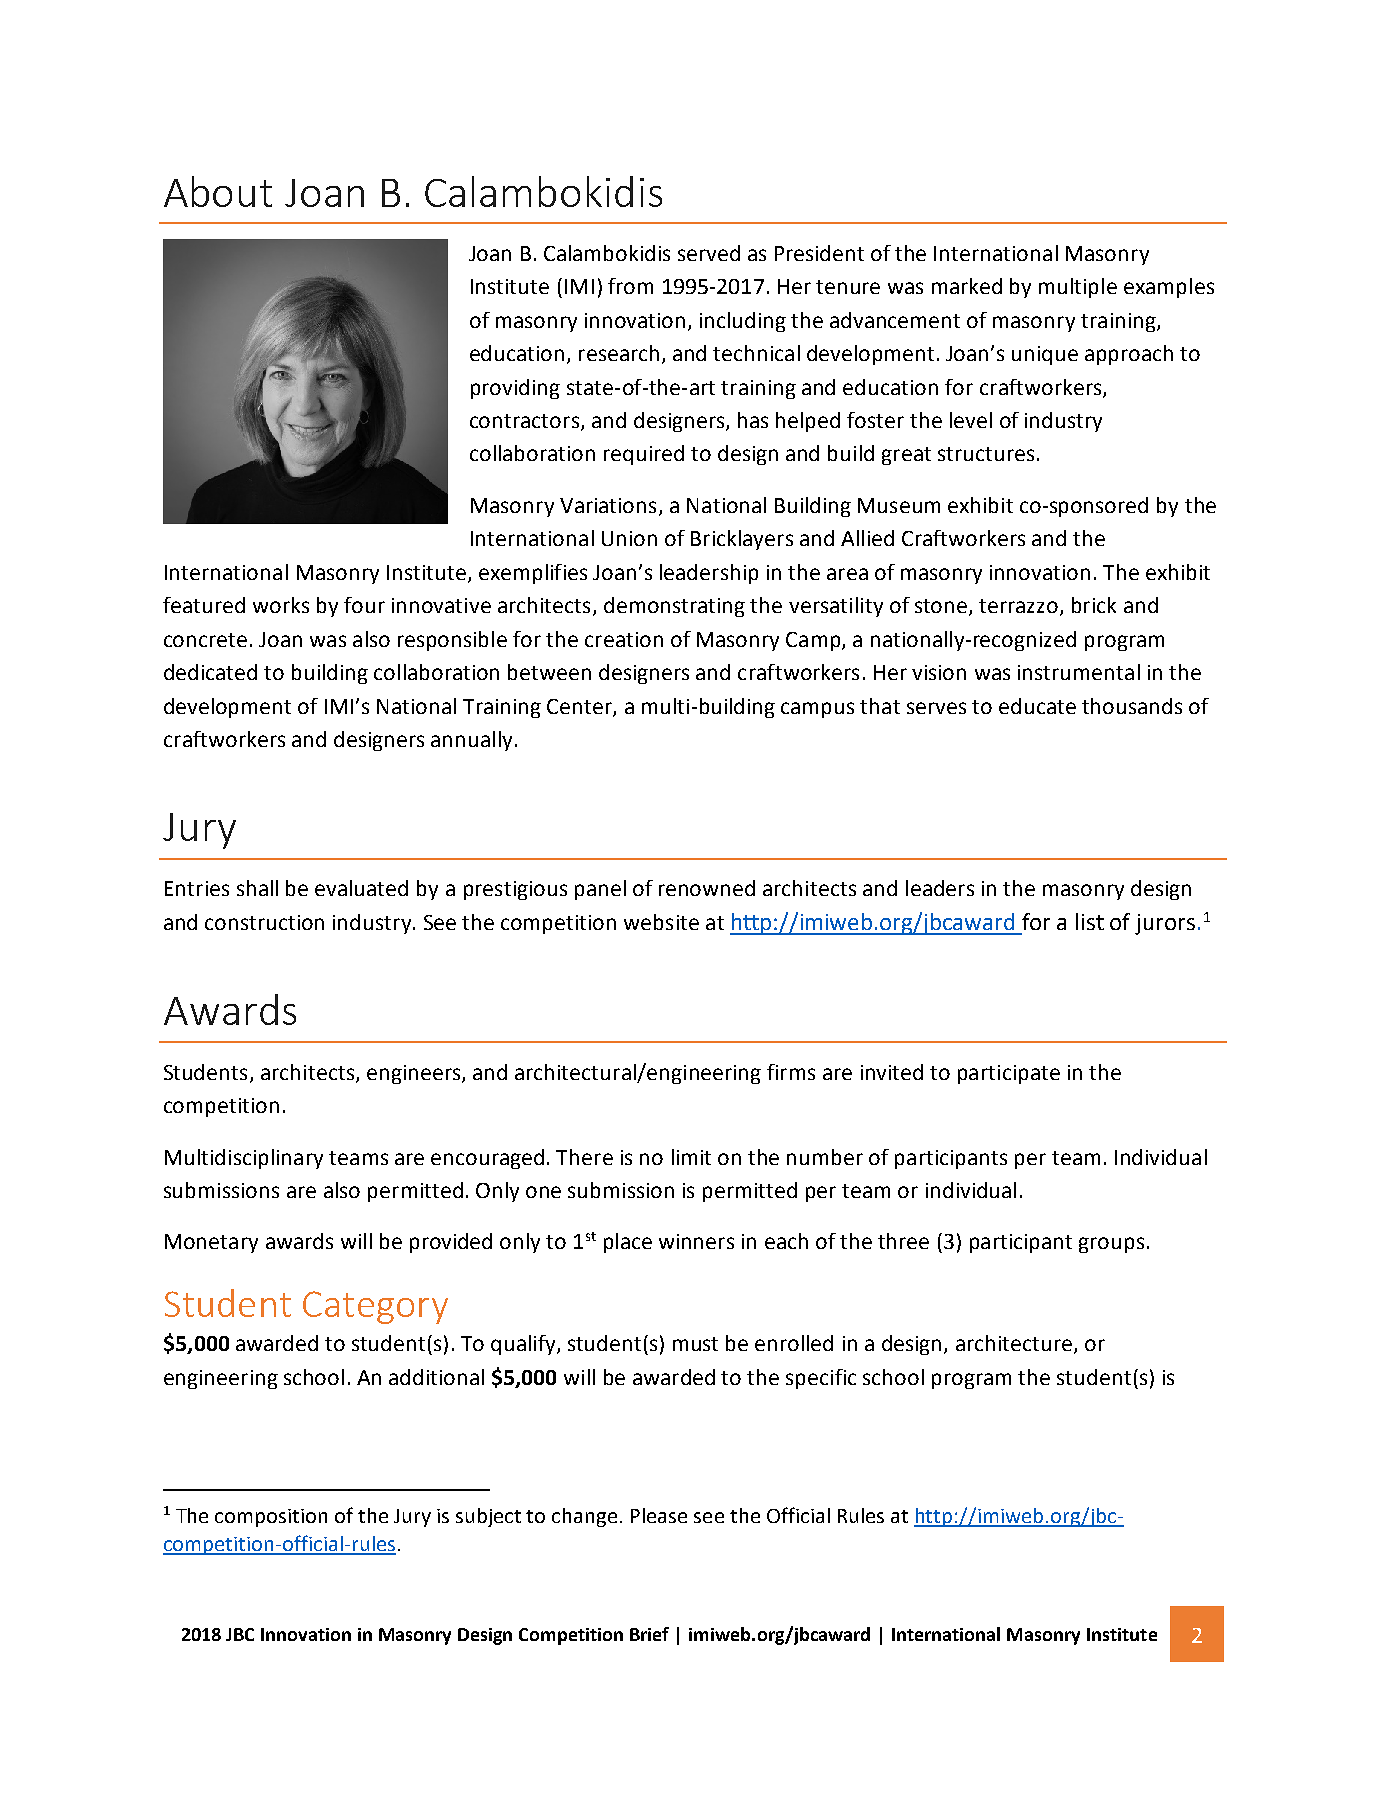 This screenshot has width=1387, height=1796. What do you see at coordinates (375, 1307) in the screenshot?
I see `Category` at bounding box center [375, 1307].
